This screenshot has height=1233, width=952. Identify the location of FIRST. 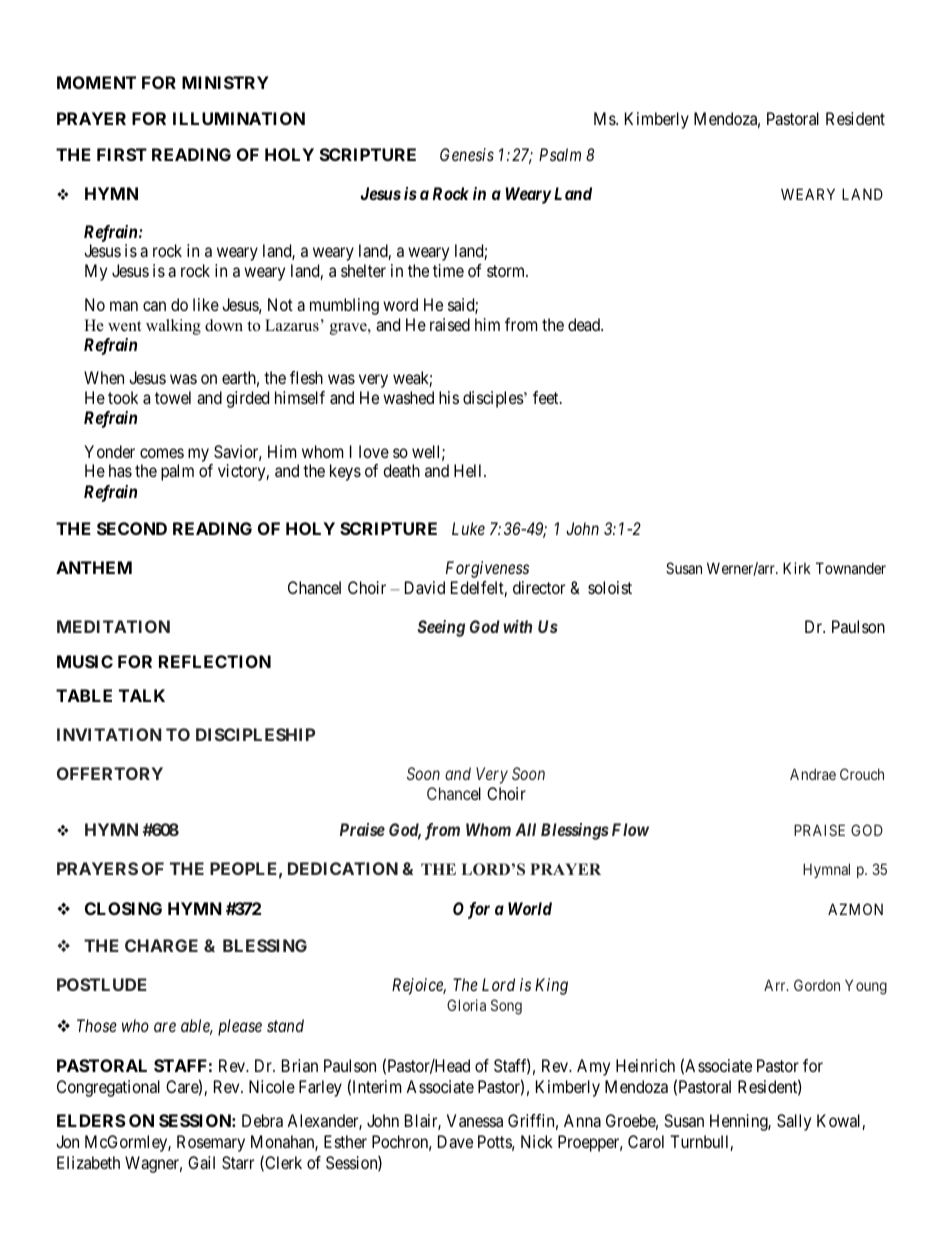
(122, 154).
